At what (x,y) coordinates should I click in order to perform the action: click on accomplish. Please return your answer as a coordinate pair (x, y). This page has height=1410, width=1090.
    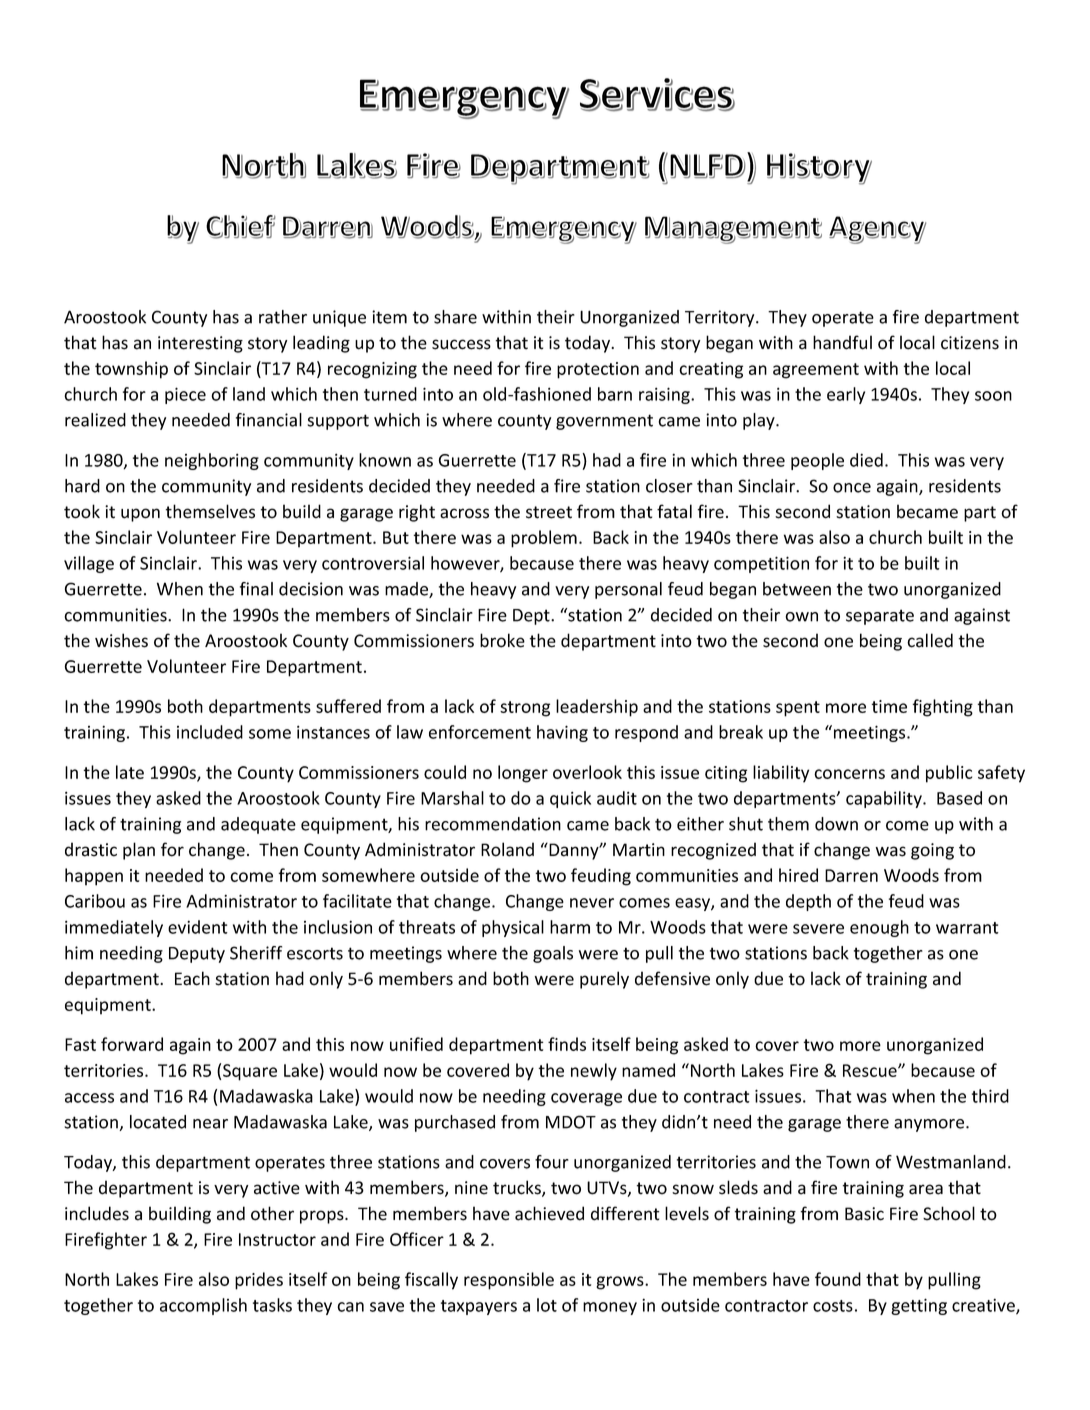
    Looking at the image, I should click on (203, 1306).
